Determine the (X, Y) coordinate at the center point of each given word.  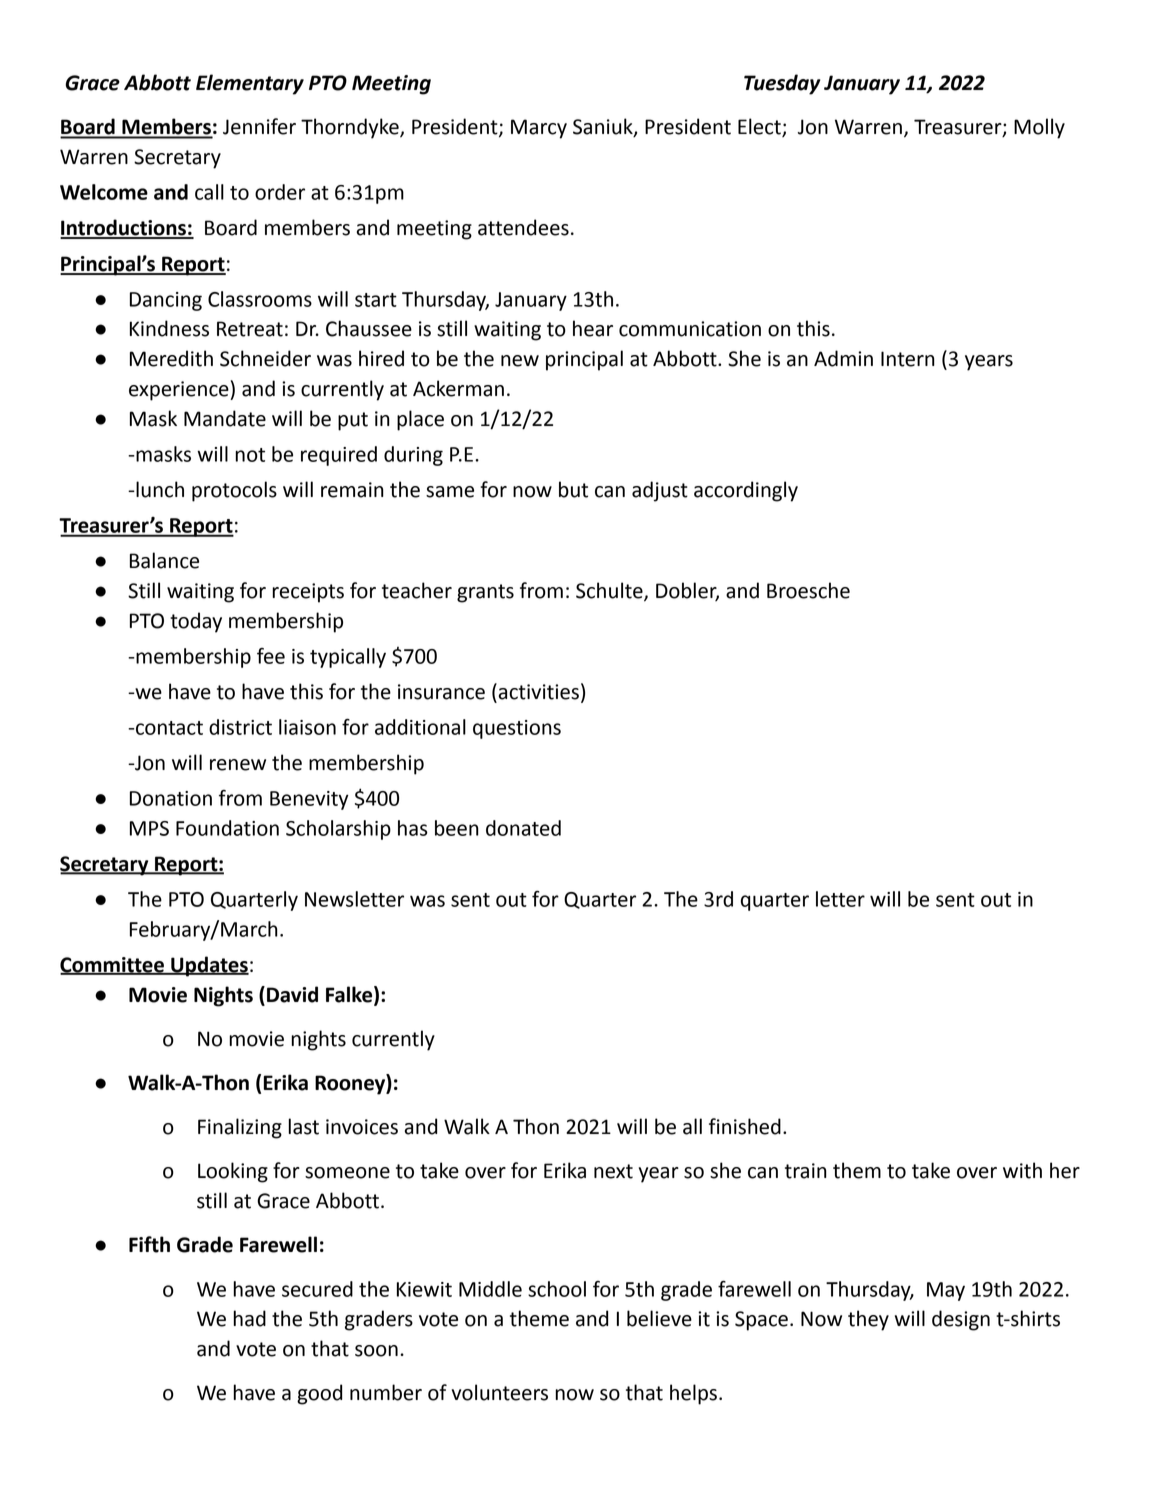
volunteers (500, 1392)
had (249, 1318)
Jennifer (259, 126)
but (573, 489)
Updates (209, 966)
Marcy (539, 129)
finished (745, 1126)
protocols (234, 491)
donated (523, 828)
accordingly (746, 491)
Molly (1039, 128)
